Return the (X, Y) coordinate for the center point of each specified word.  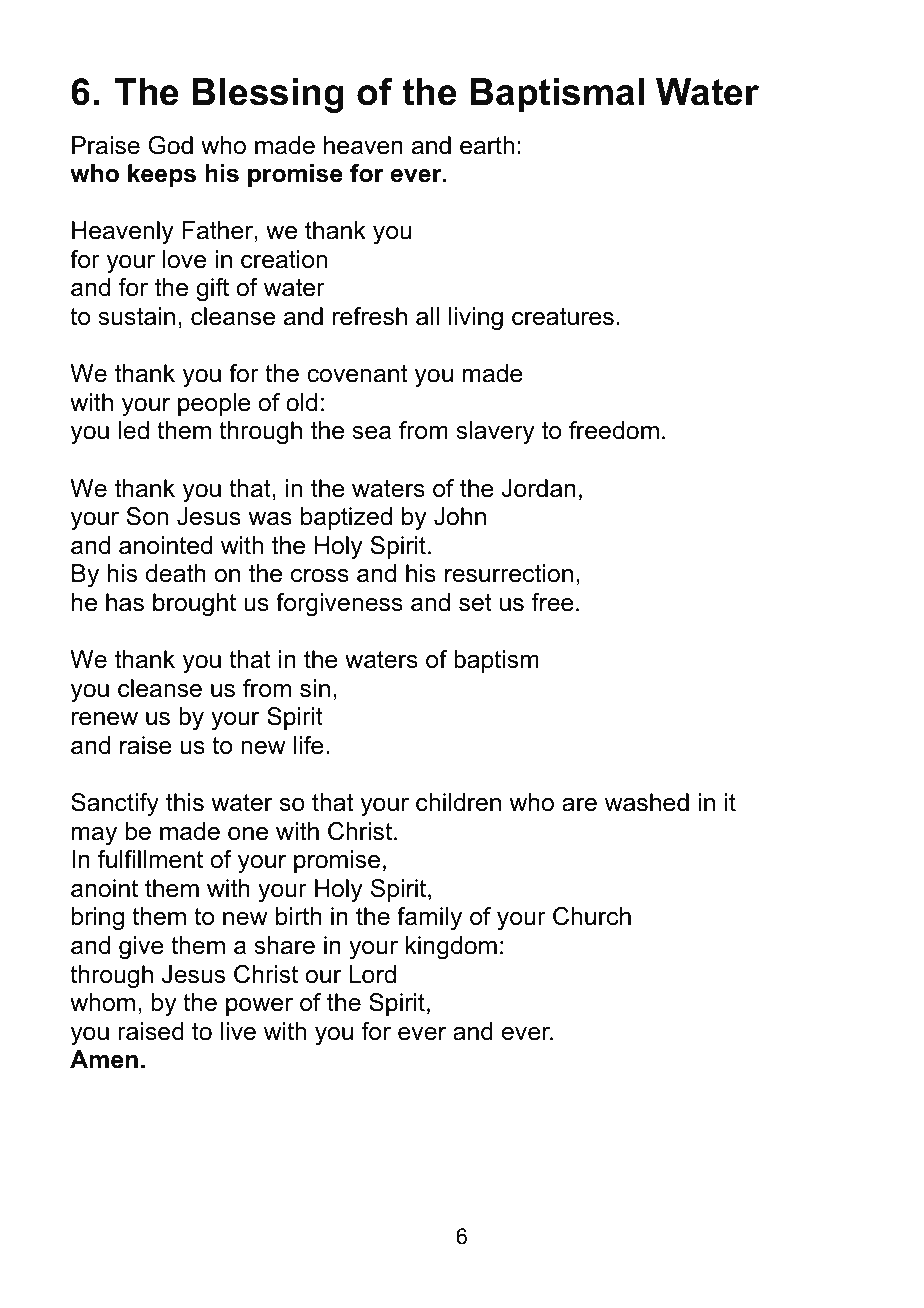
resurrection (509, 573)
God (171, 145)
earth (487, 145)
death (176, 573)
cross (320, 576)
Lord (372, 974)
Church (592, 916)
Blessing (268, 95)
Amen (104, 1059)
